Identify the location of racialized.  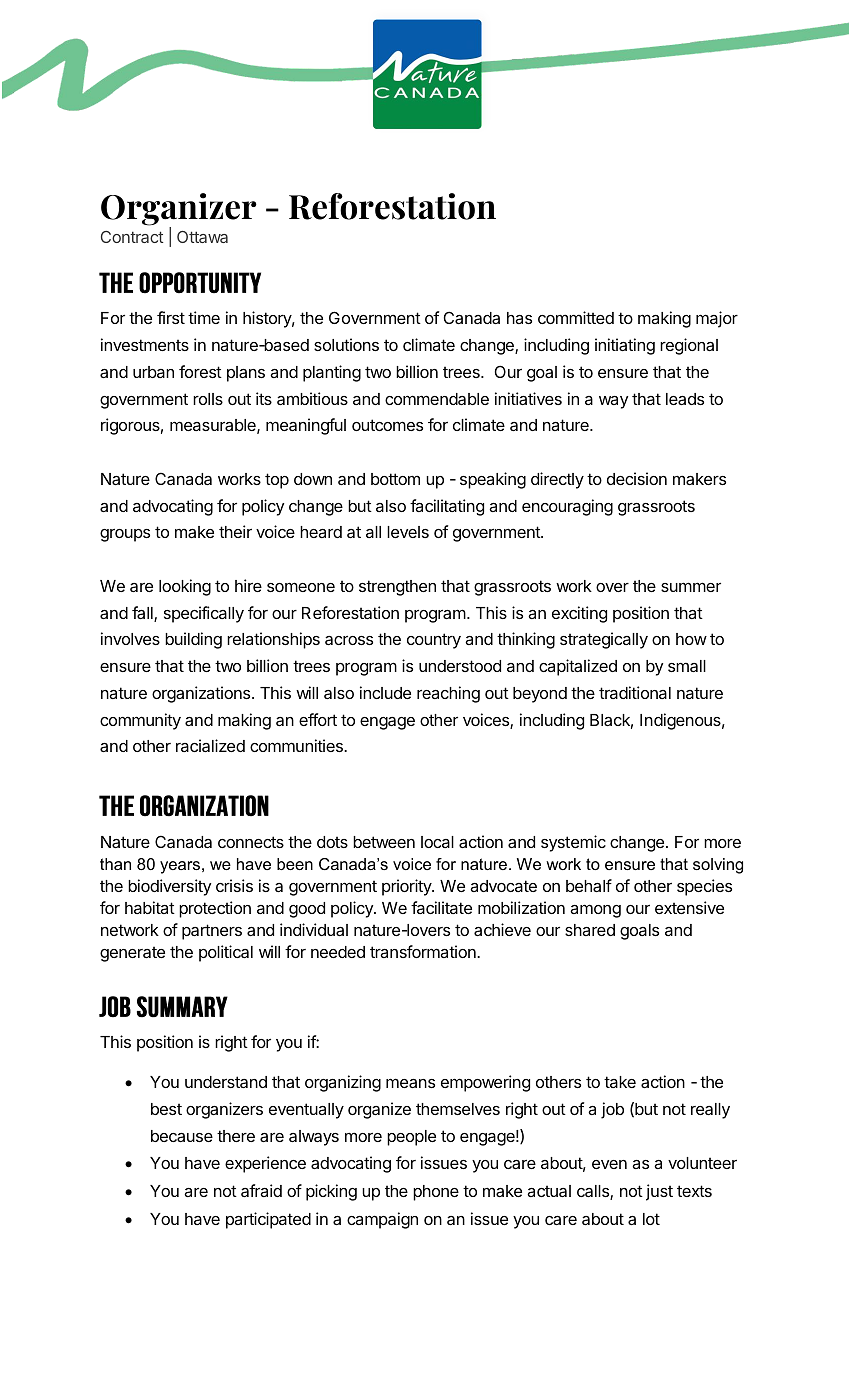
(210, 745).
